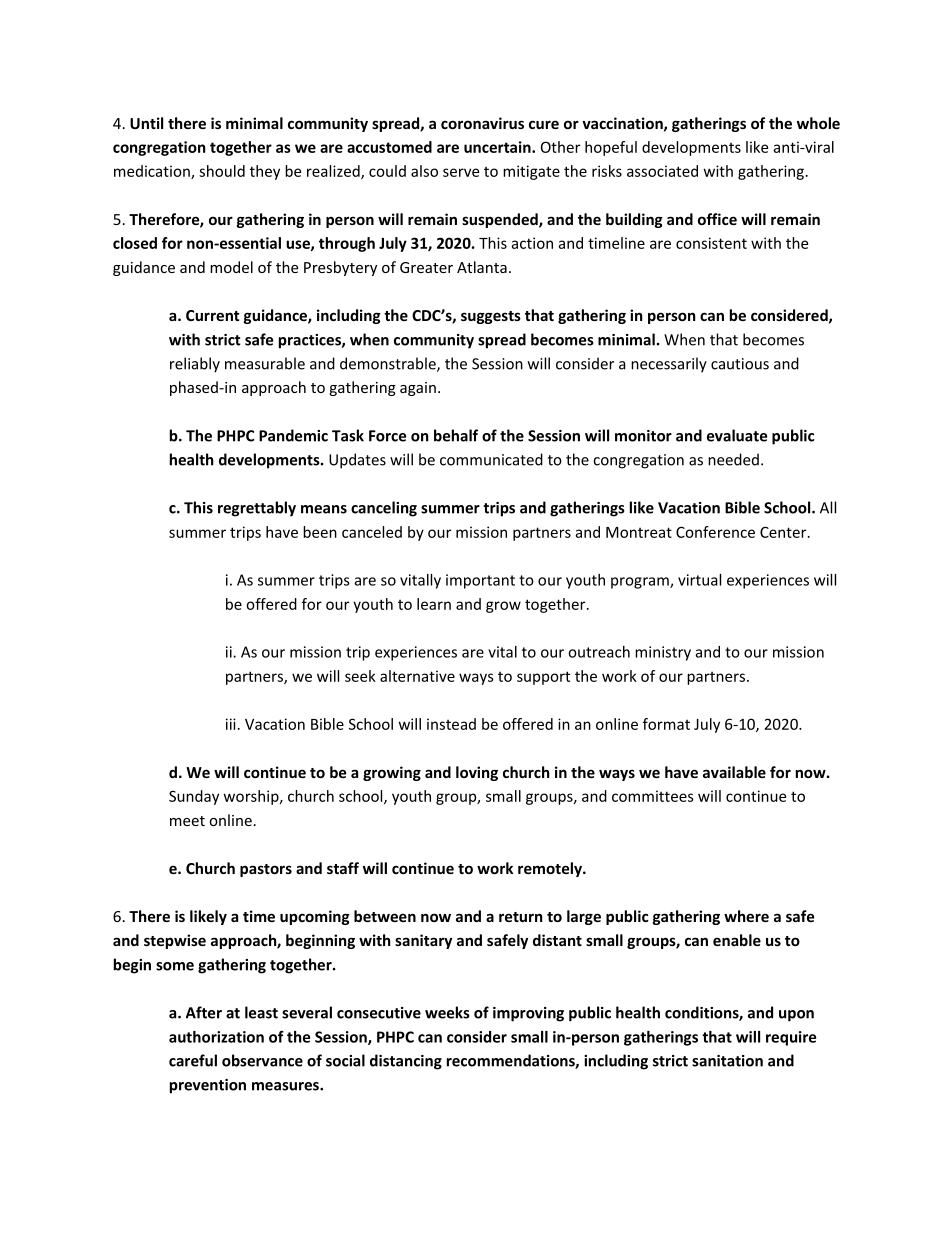 This screenshot has height=1233, width=952. What do you see at coordinates (699, 580) in the screenshot?
I see `virtual` at bounding box center [699, 580].
